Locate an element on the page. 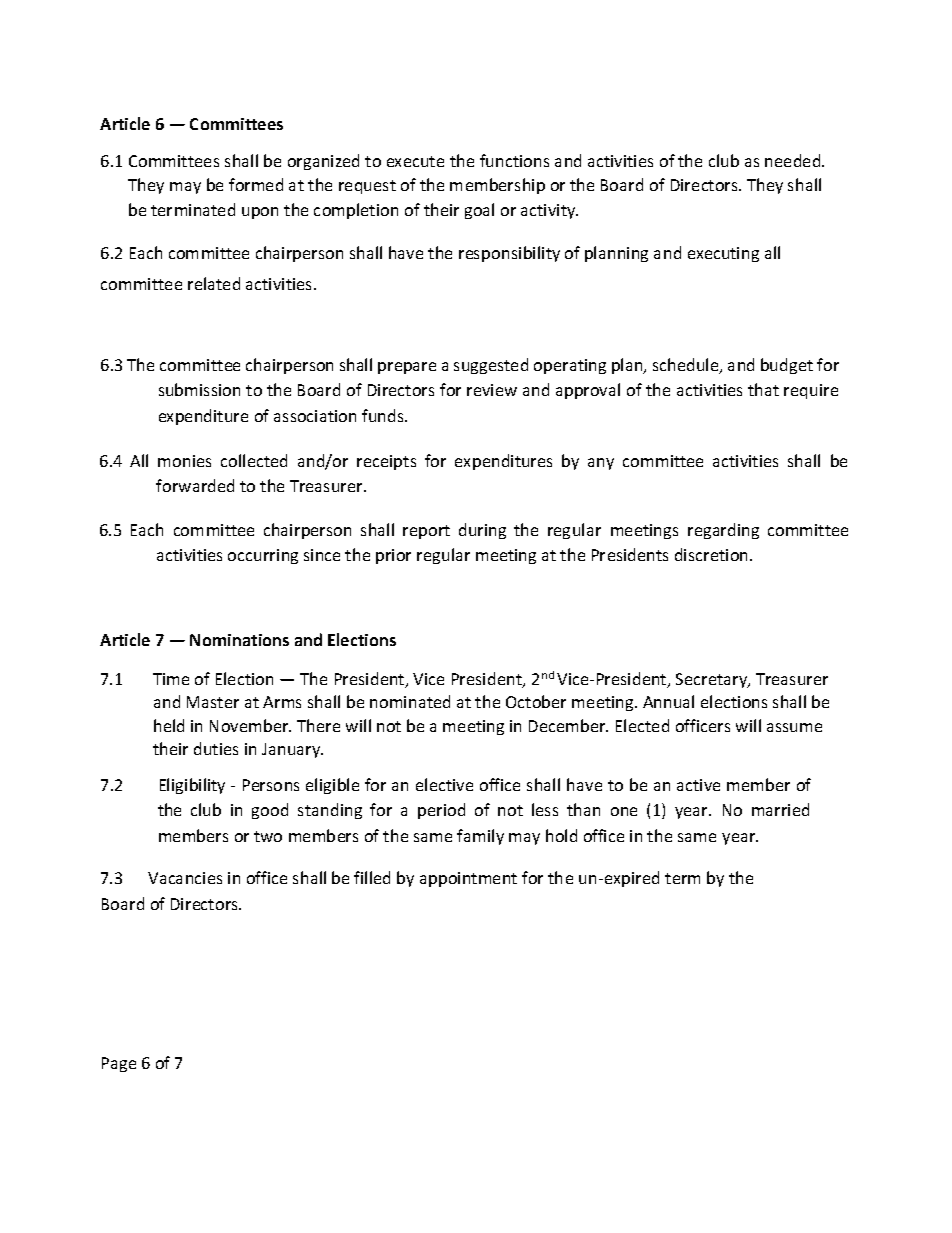 The image size is (952, 1233). receipts is located at coordinates (386, 462).
